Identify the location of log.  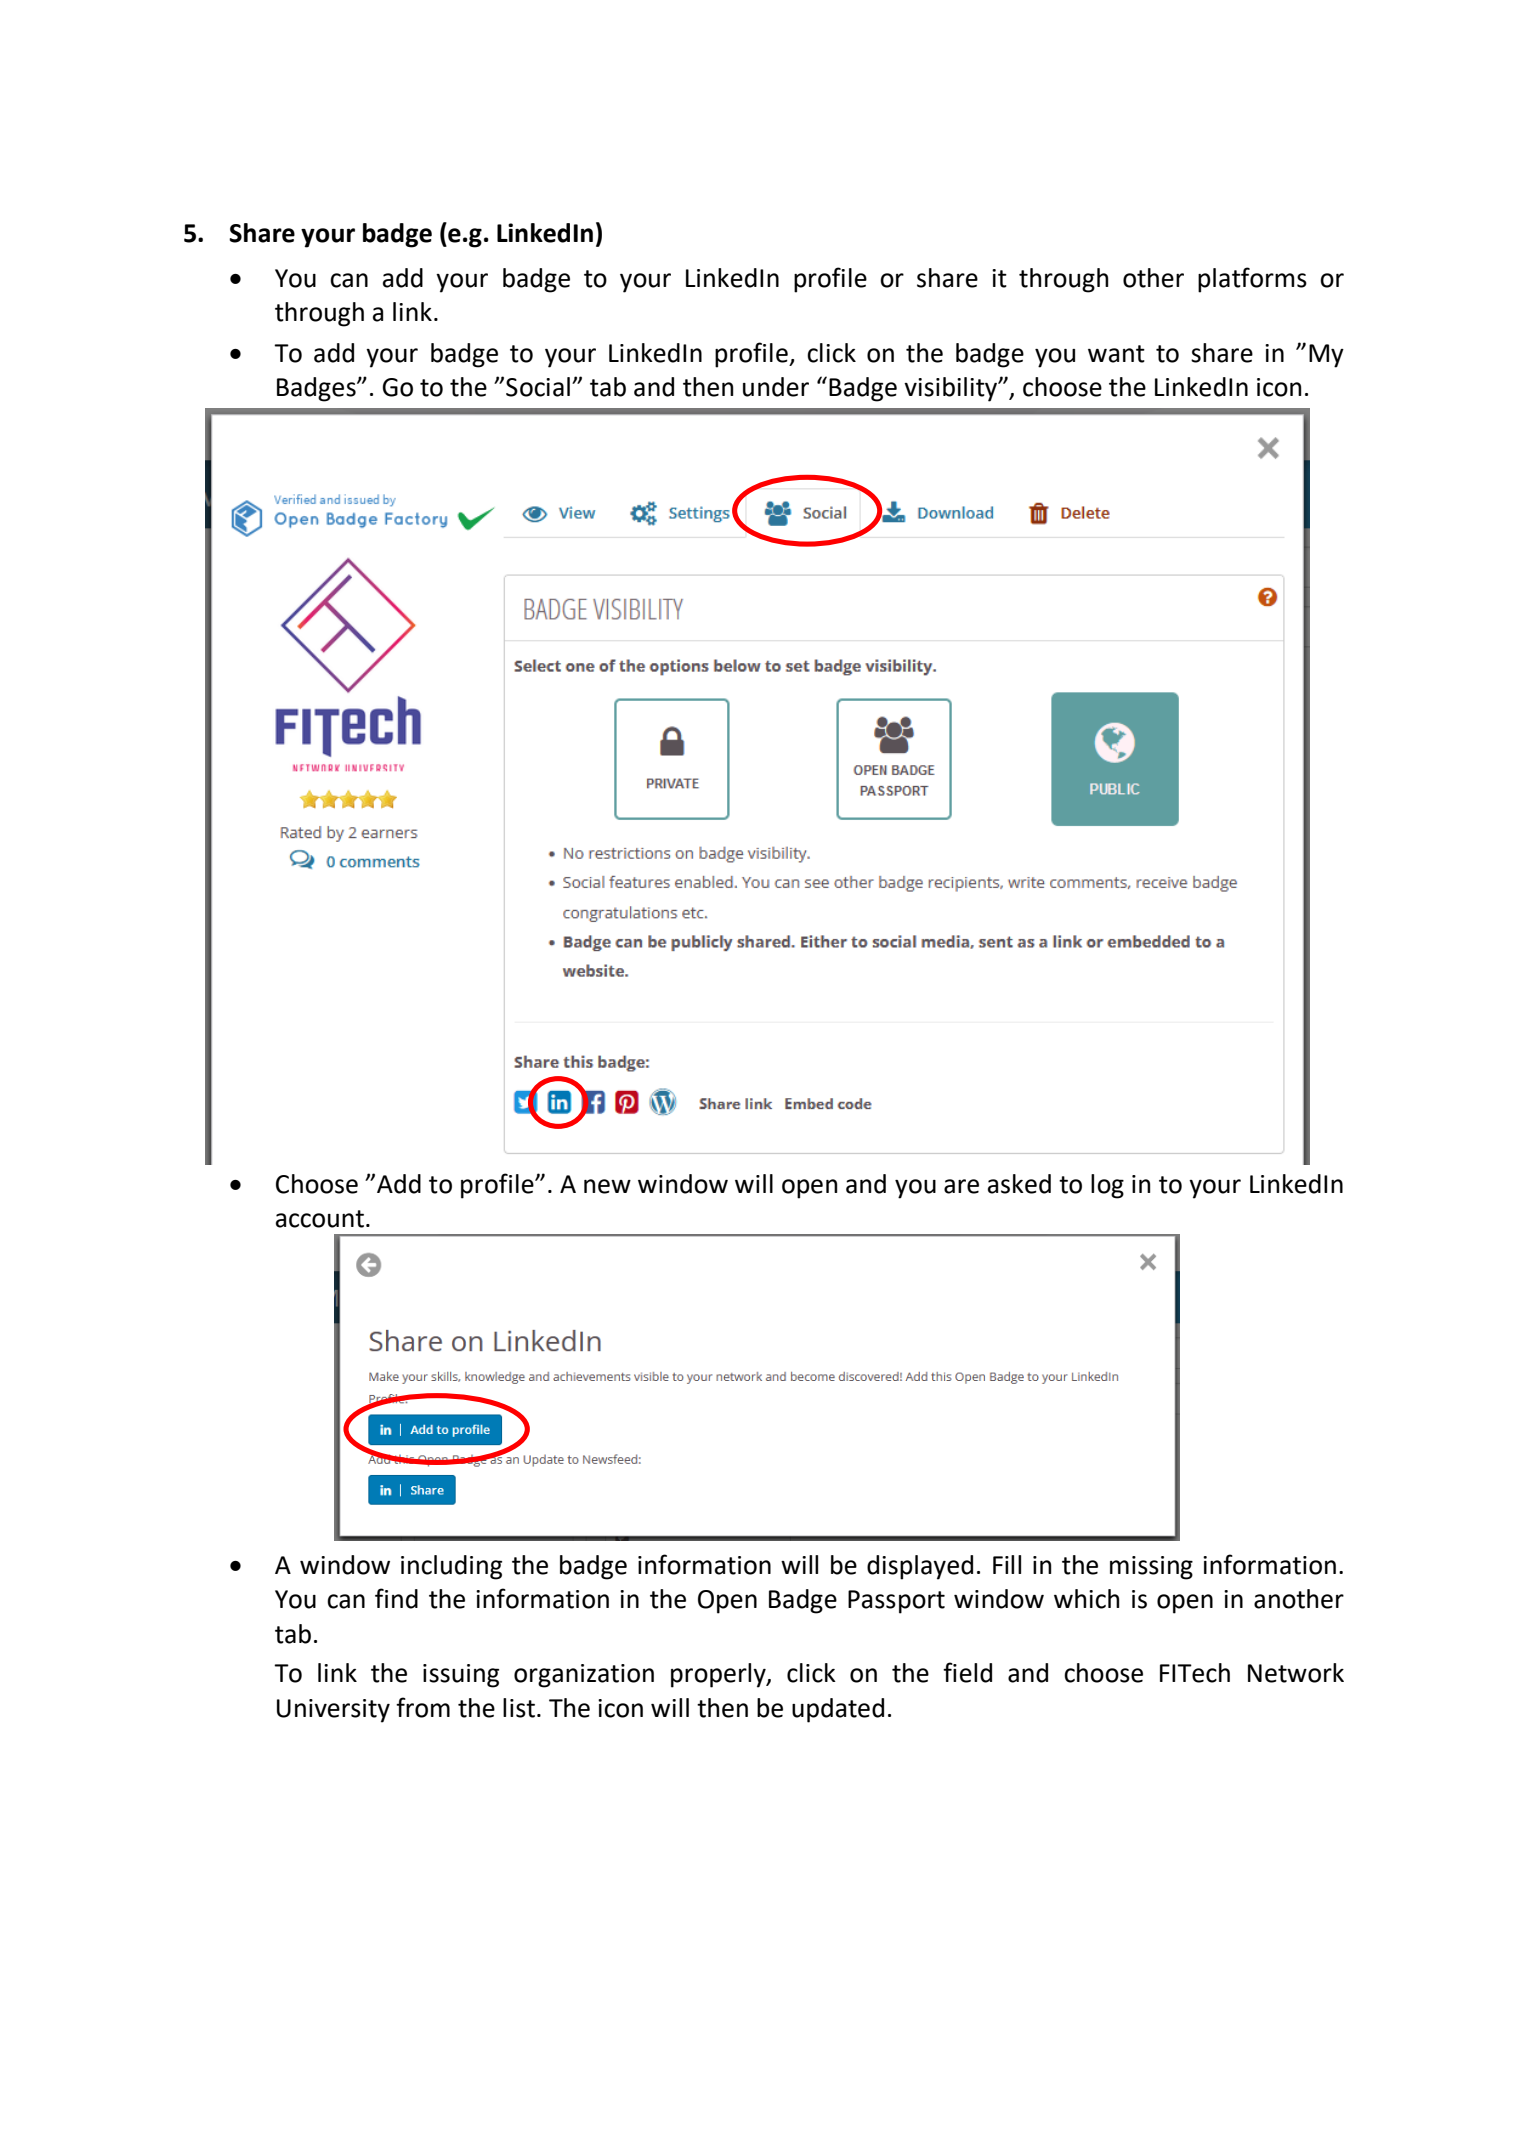
(1107, 1186).
